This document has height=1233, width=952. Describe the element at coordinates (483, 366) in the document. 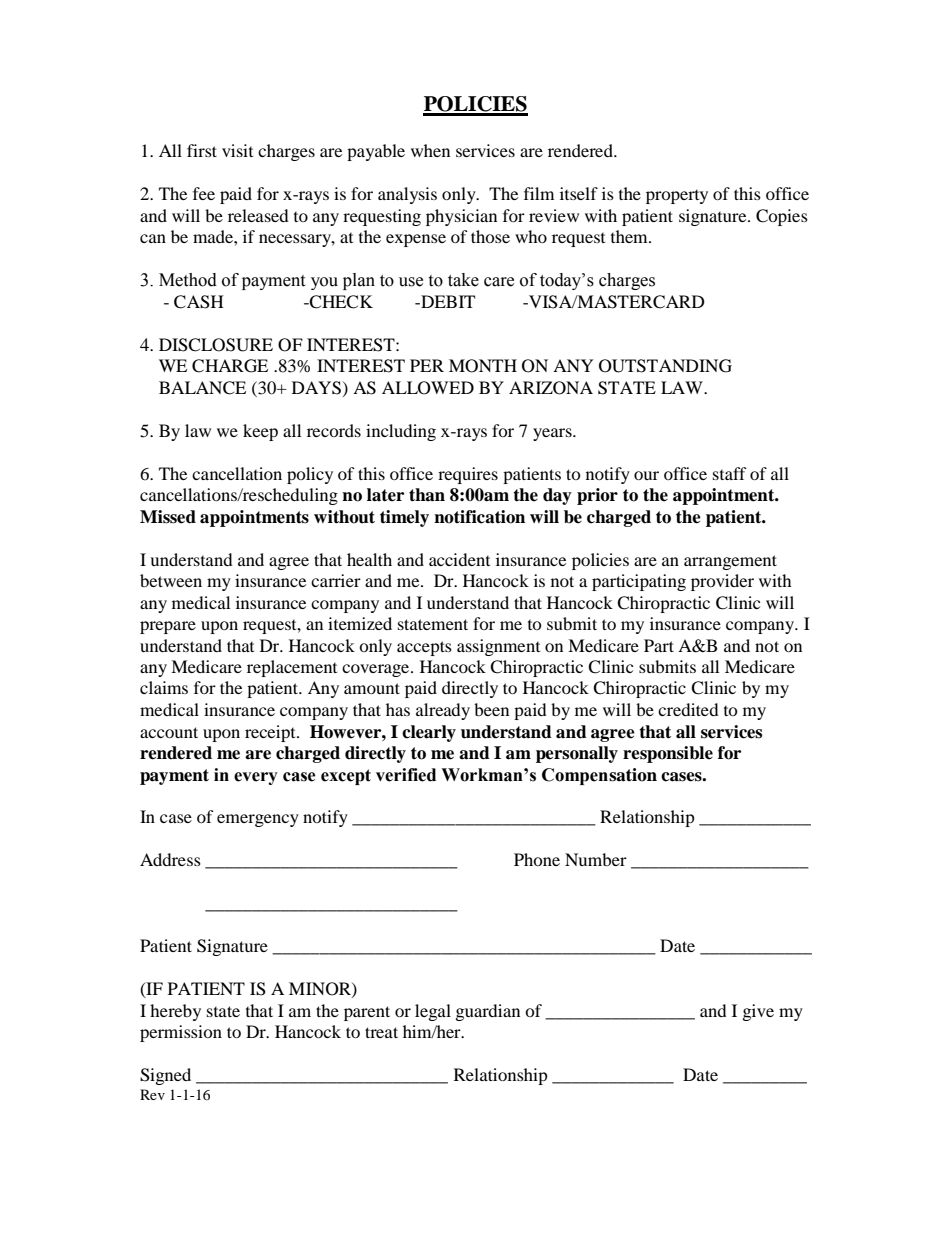

I see `MONTH` at that location.
